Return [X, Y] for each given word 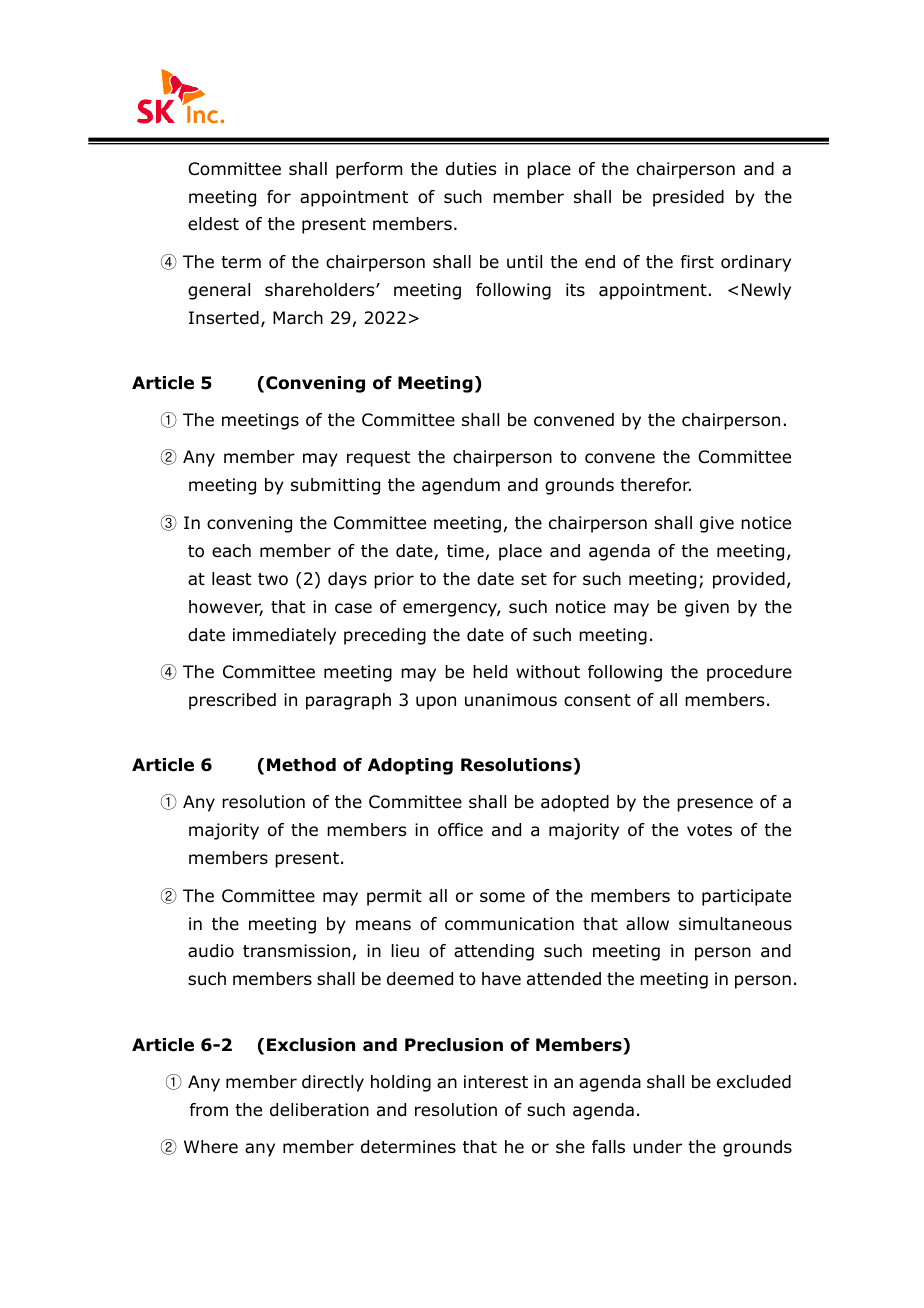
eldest [213, 224]
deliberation [319, 1110]
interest [496, 1082]
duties [471, 169]
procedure [749, 673]
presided [688, 198]
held [490, 672]
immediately [284, 636]
